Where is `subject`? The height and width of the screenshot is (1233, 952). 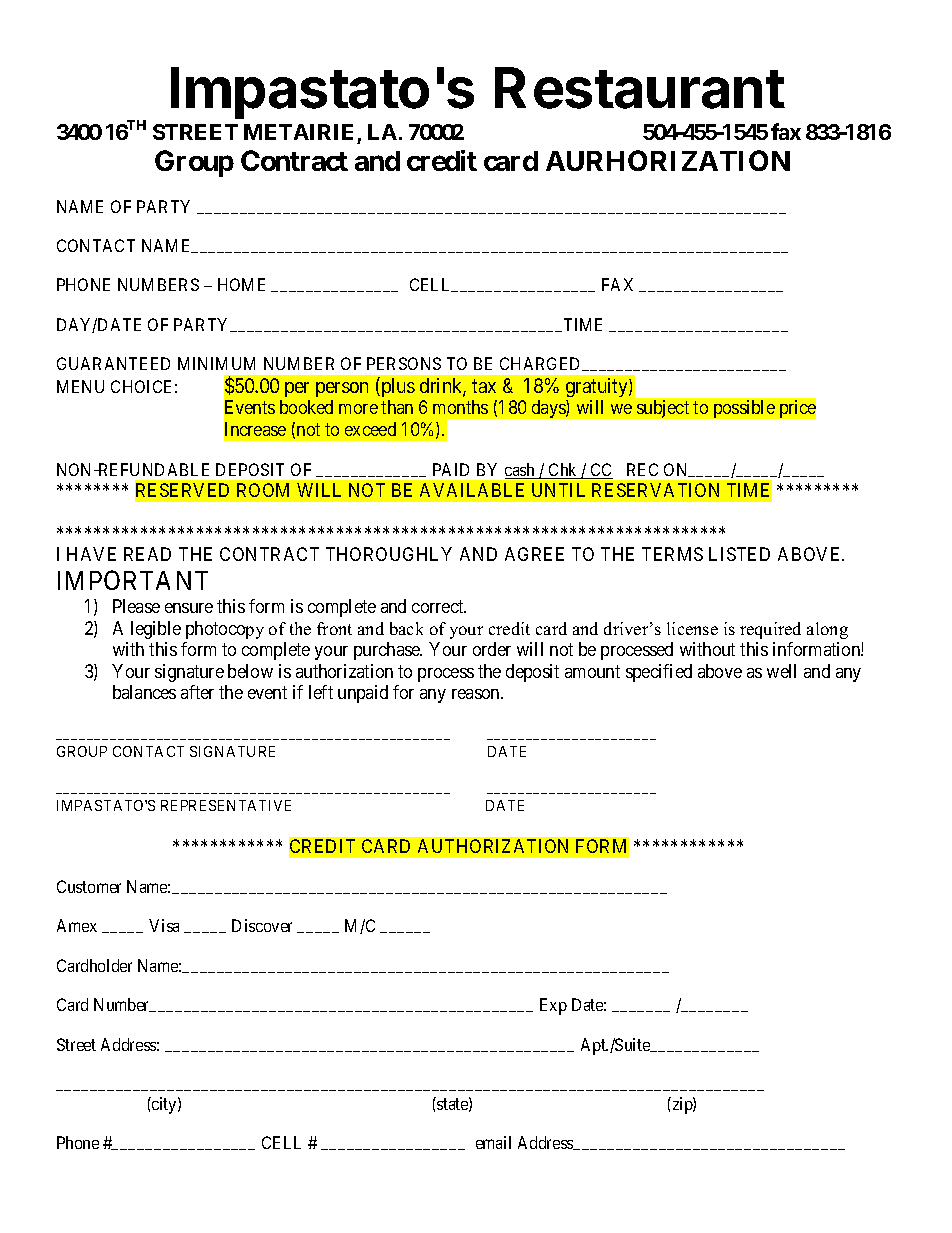
subject is located at coordinates (663, 409).
